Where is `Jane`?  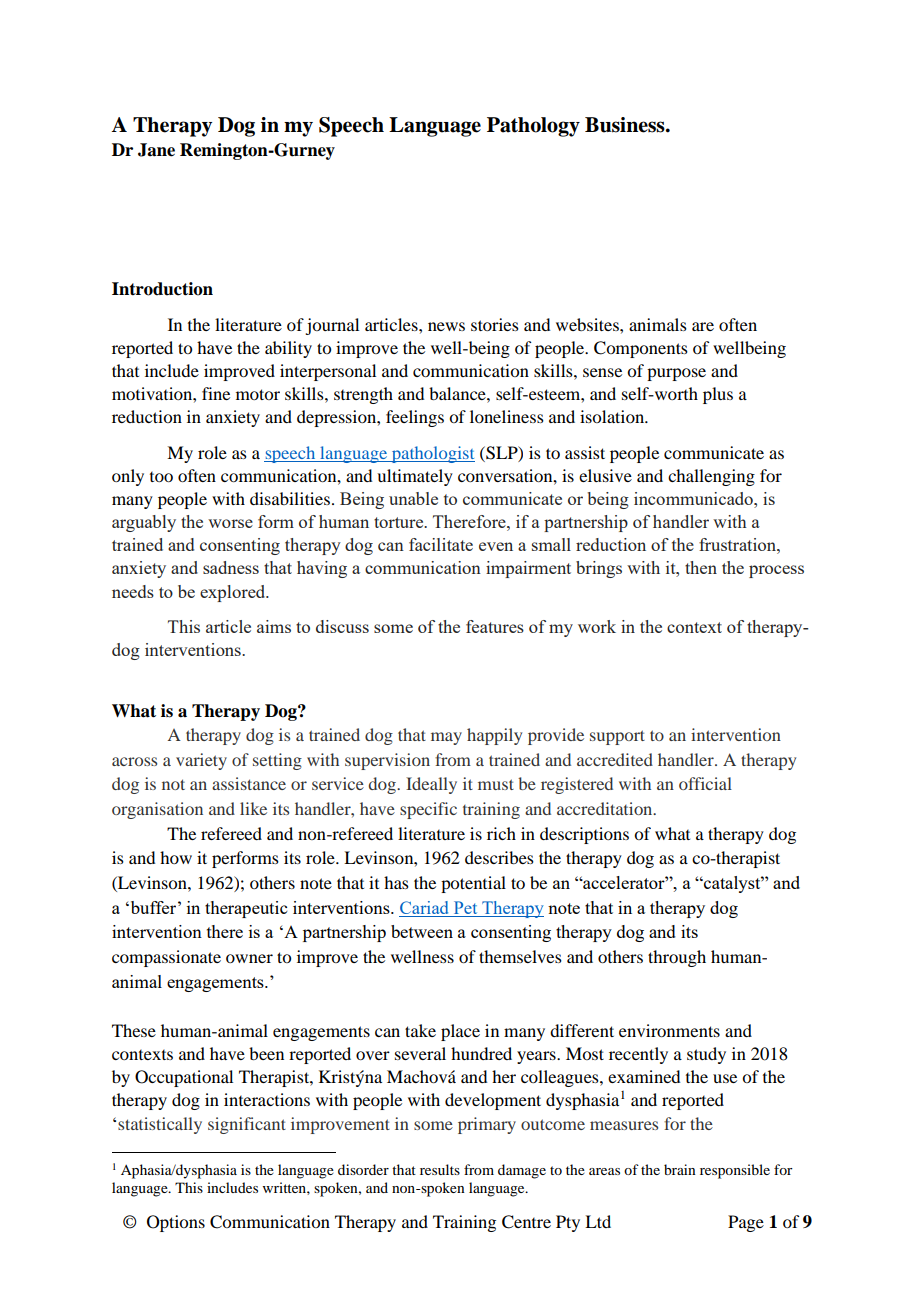
Jane is located at coordinates (156, 150).
